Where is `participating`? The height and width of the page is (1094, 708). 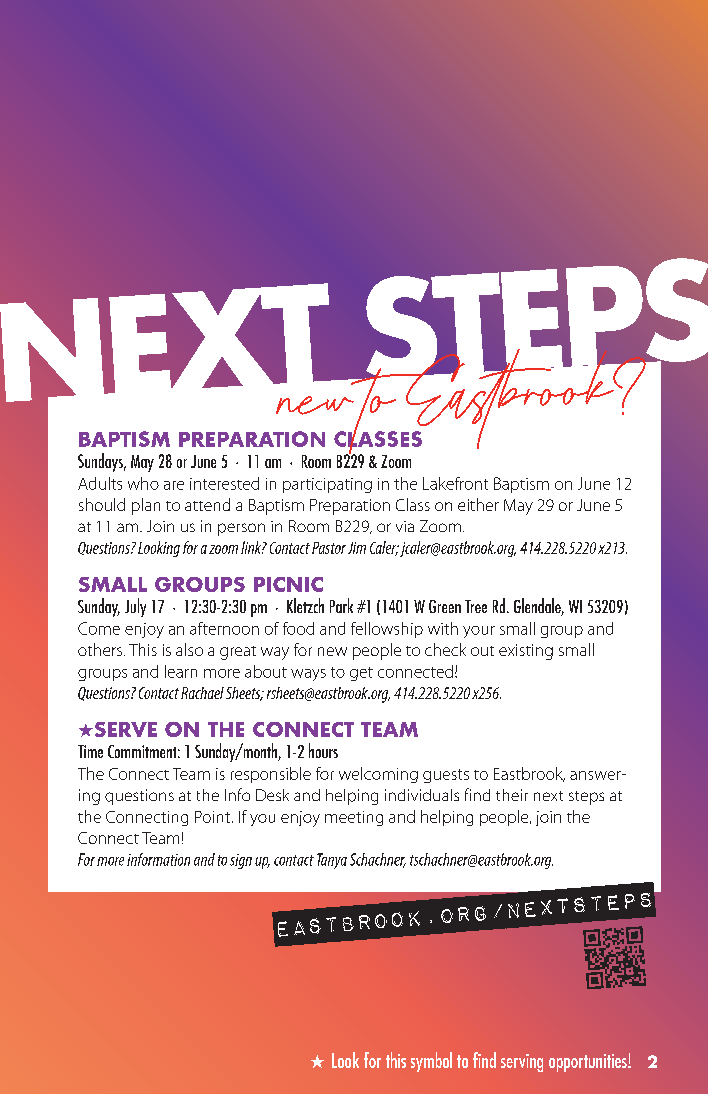 participating is located at coordinates (327, 485).
